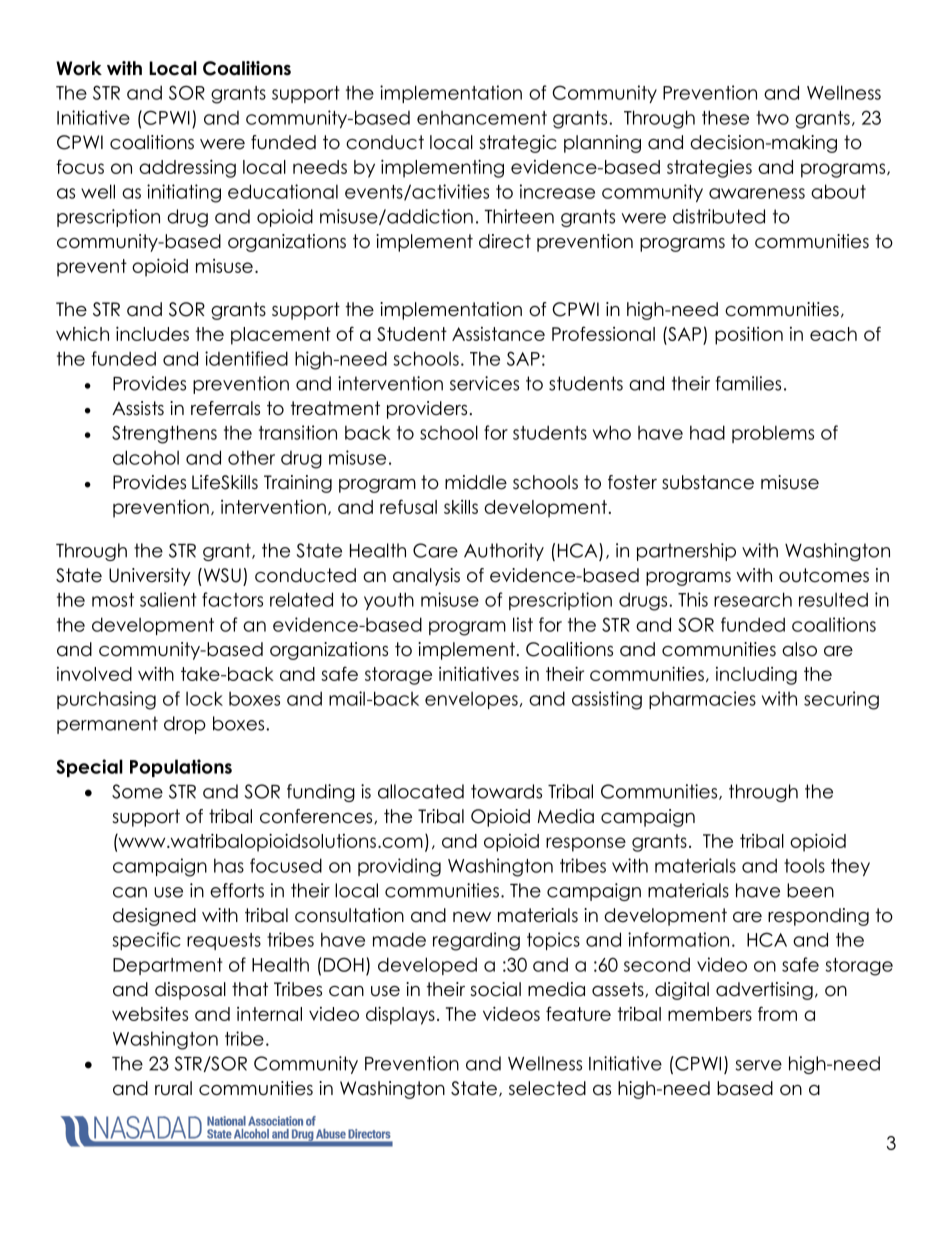  Describe the element at coordinates (185, 725) in the image. I see `drop` at that location.
